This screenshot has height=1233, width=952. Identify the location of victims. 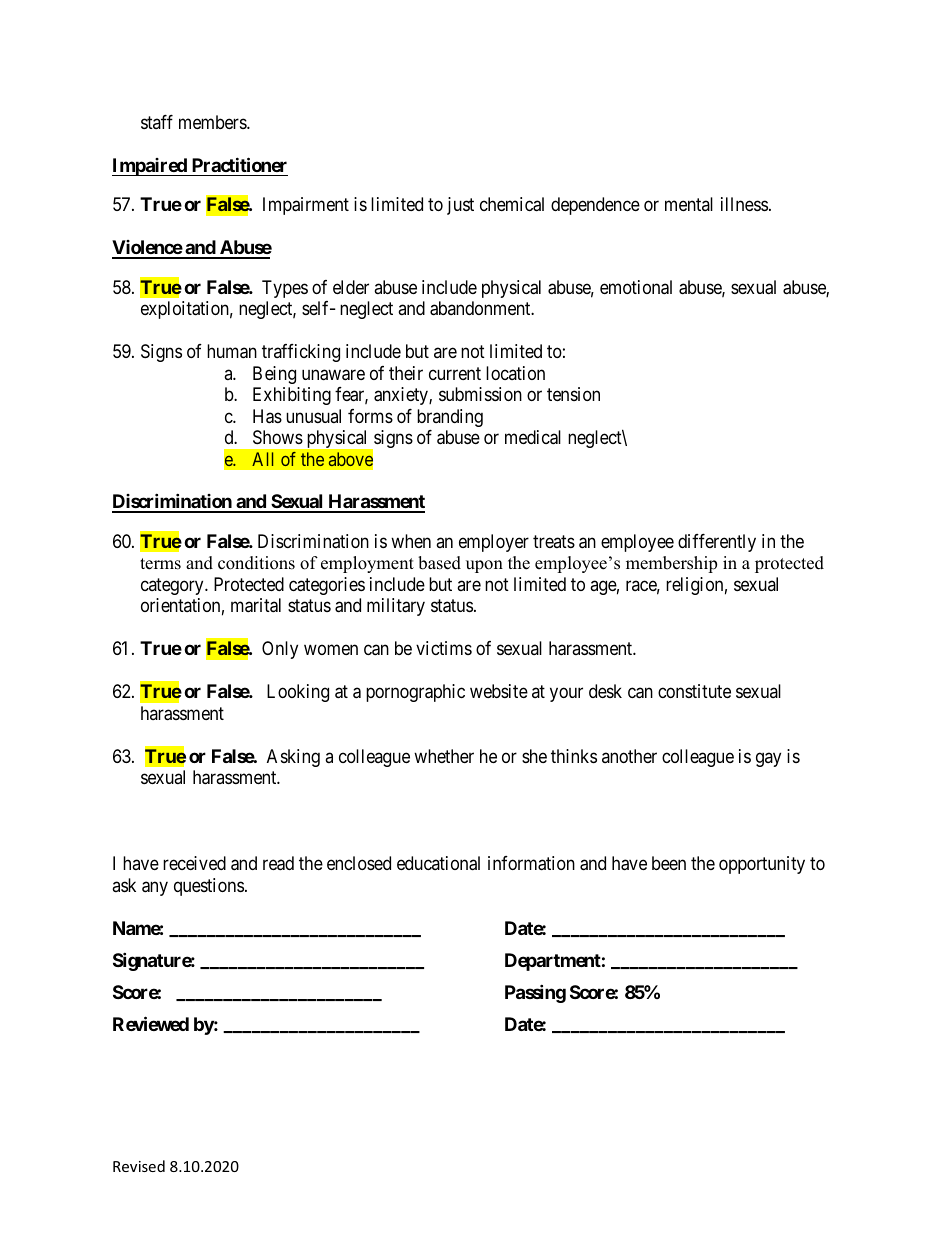
(444, 648).
